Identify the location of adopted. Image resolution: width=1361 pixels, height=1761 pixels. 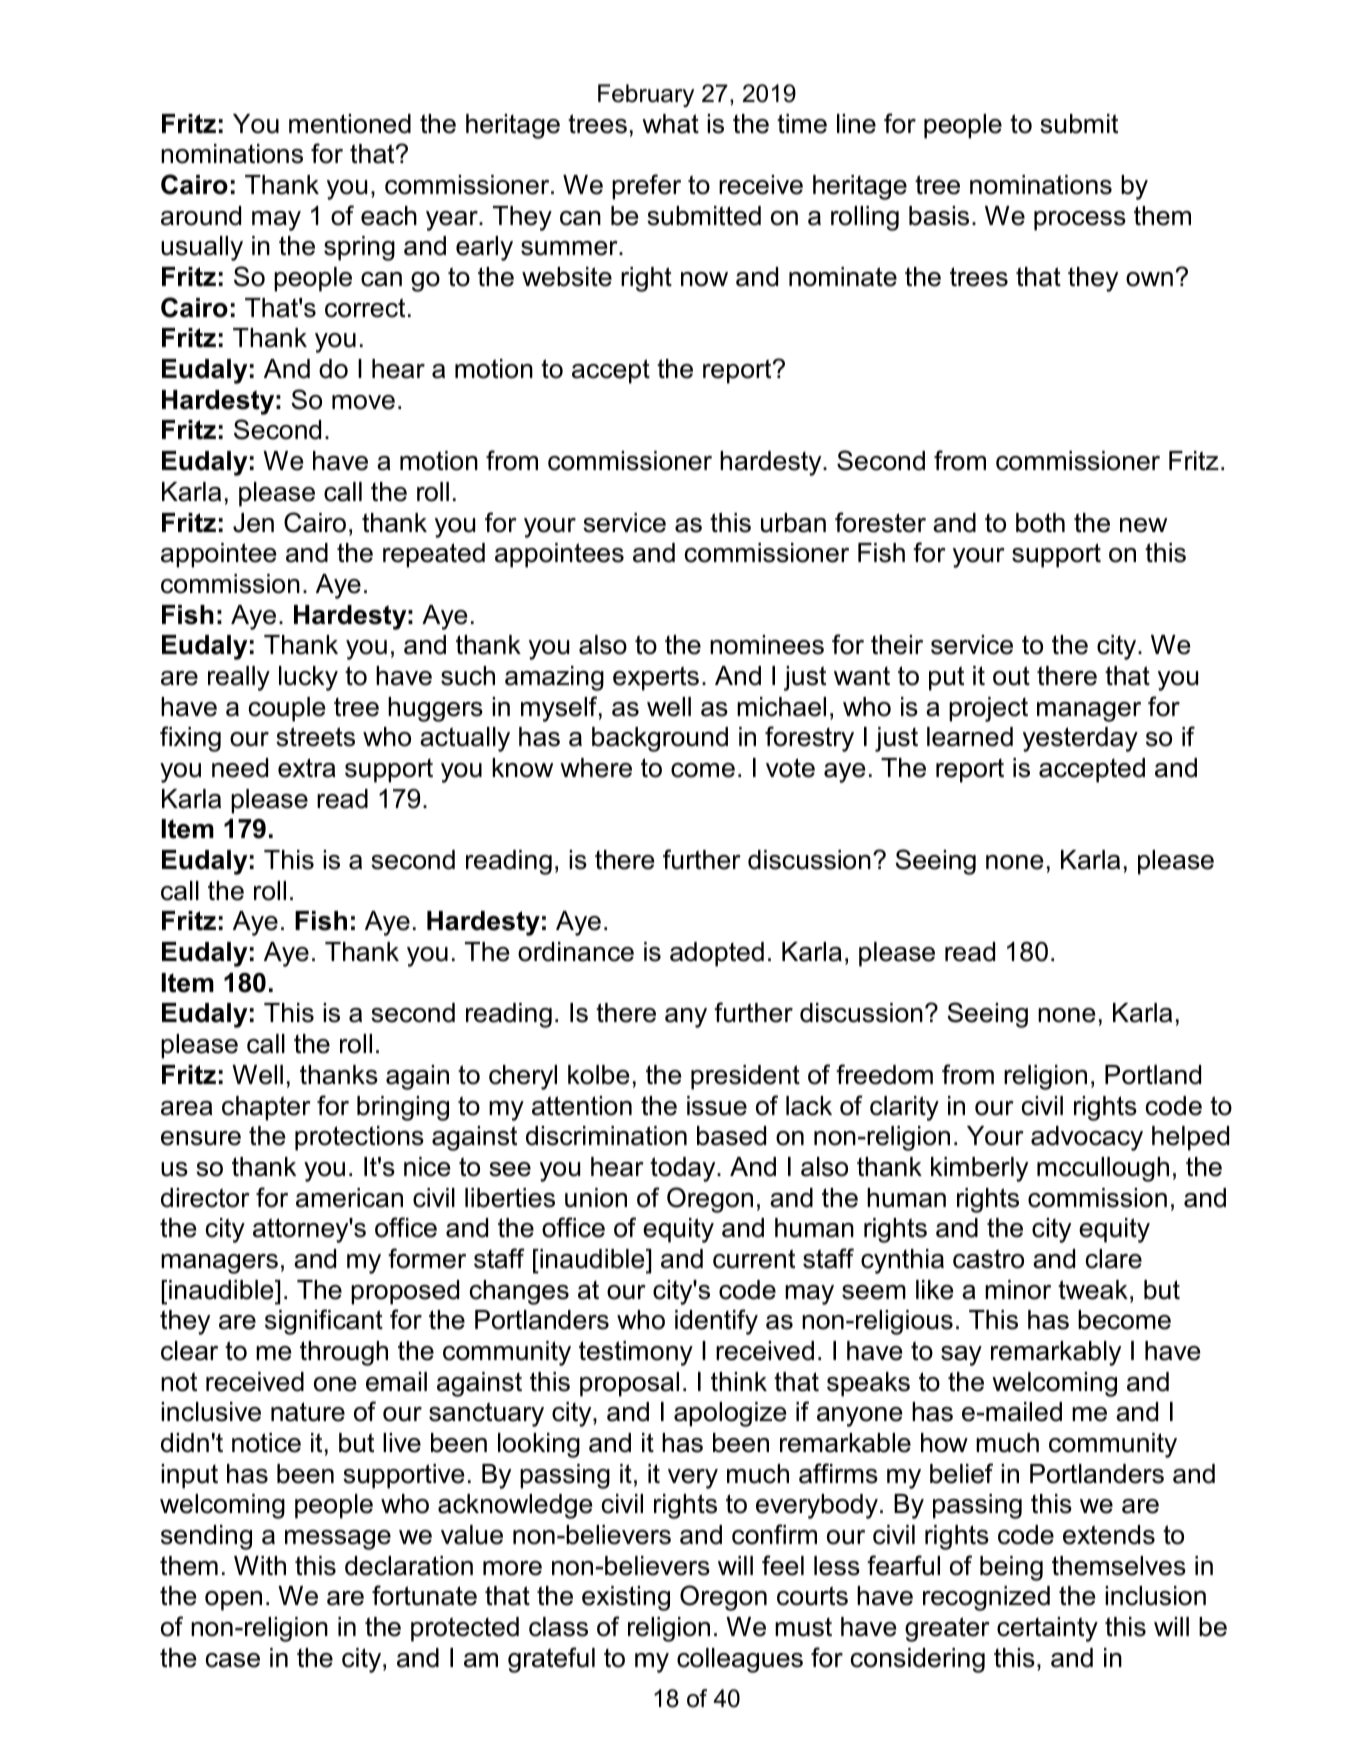
(717, 954).
